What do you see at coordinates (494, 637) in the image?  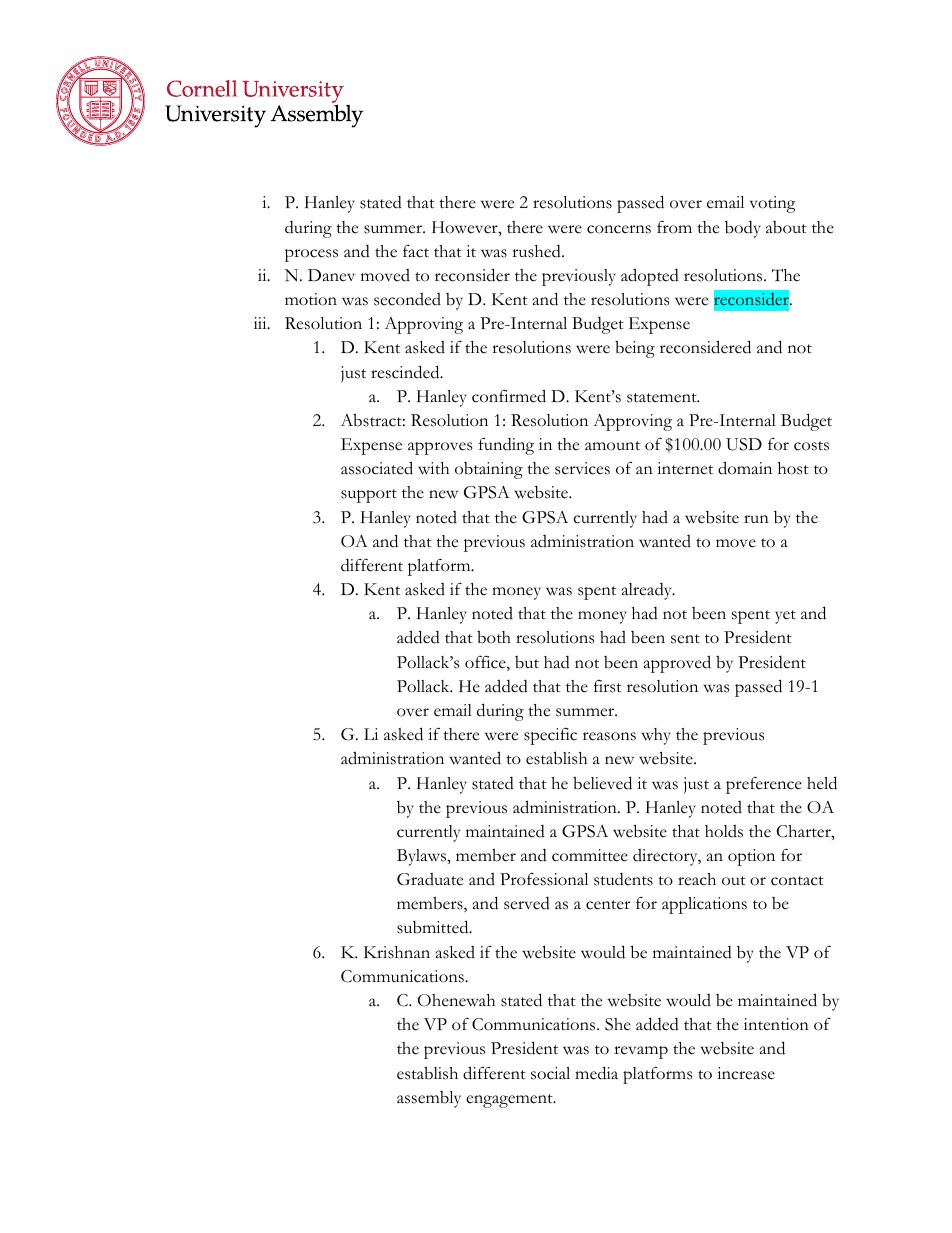 I see `both` at bounding box center [494, 637].
